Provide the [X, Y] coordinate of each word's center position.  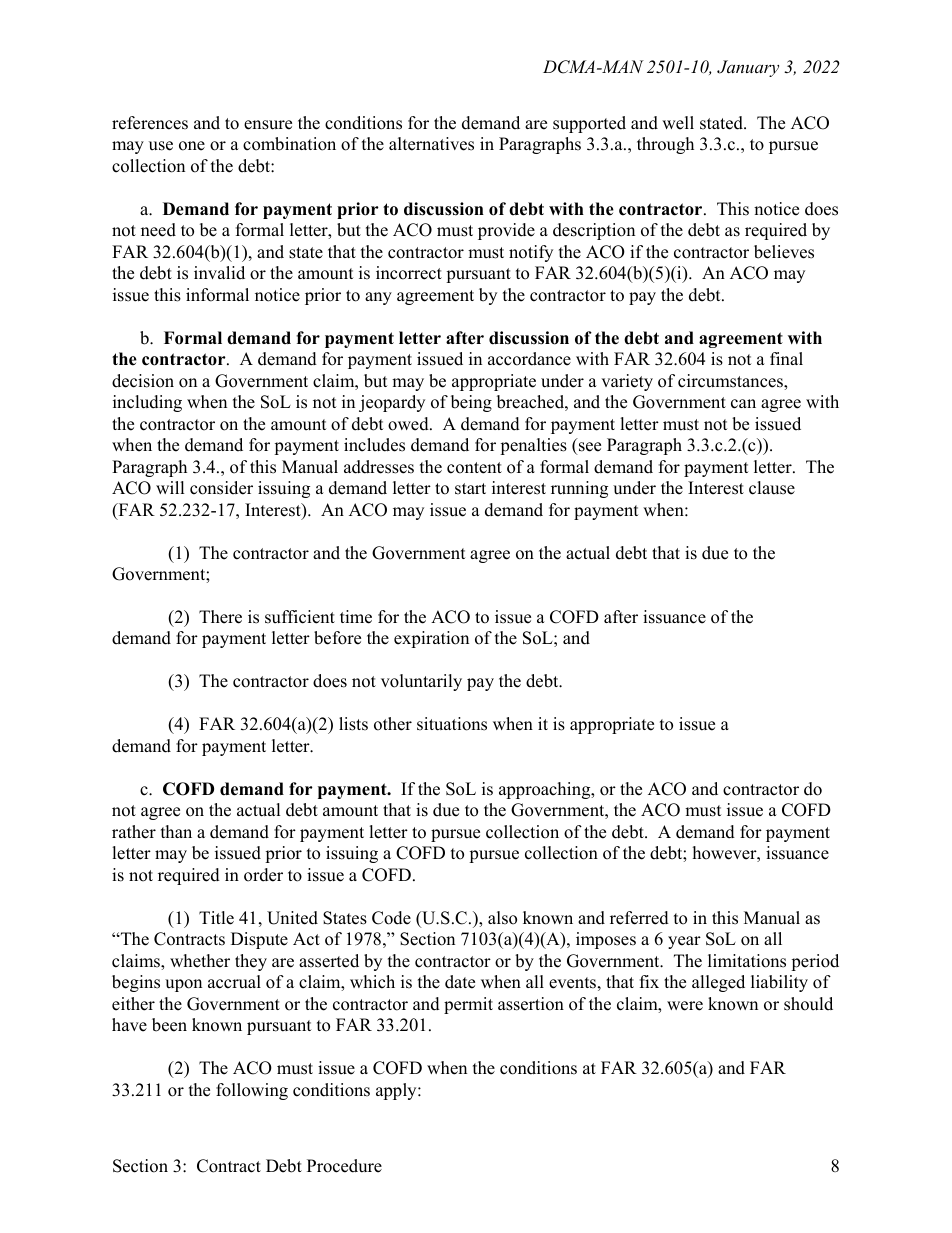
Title [216, 918]
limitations [747, 961]
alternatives [431, 144]
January [748, 68]
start [470, 489]
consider [221, 488]
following [252, 1091]
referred [639, 918]
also [502, 918]
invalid [219, 273]
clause [772, 488]
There [220, 617]
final [786, 358]
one [192, 146]
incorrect [409, 273]
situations [452, 724]
